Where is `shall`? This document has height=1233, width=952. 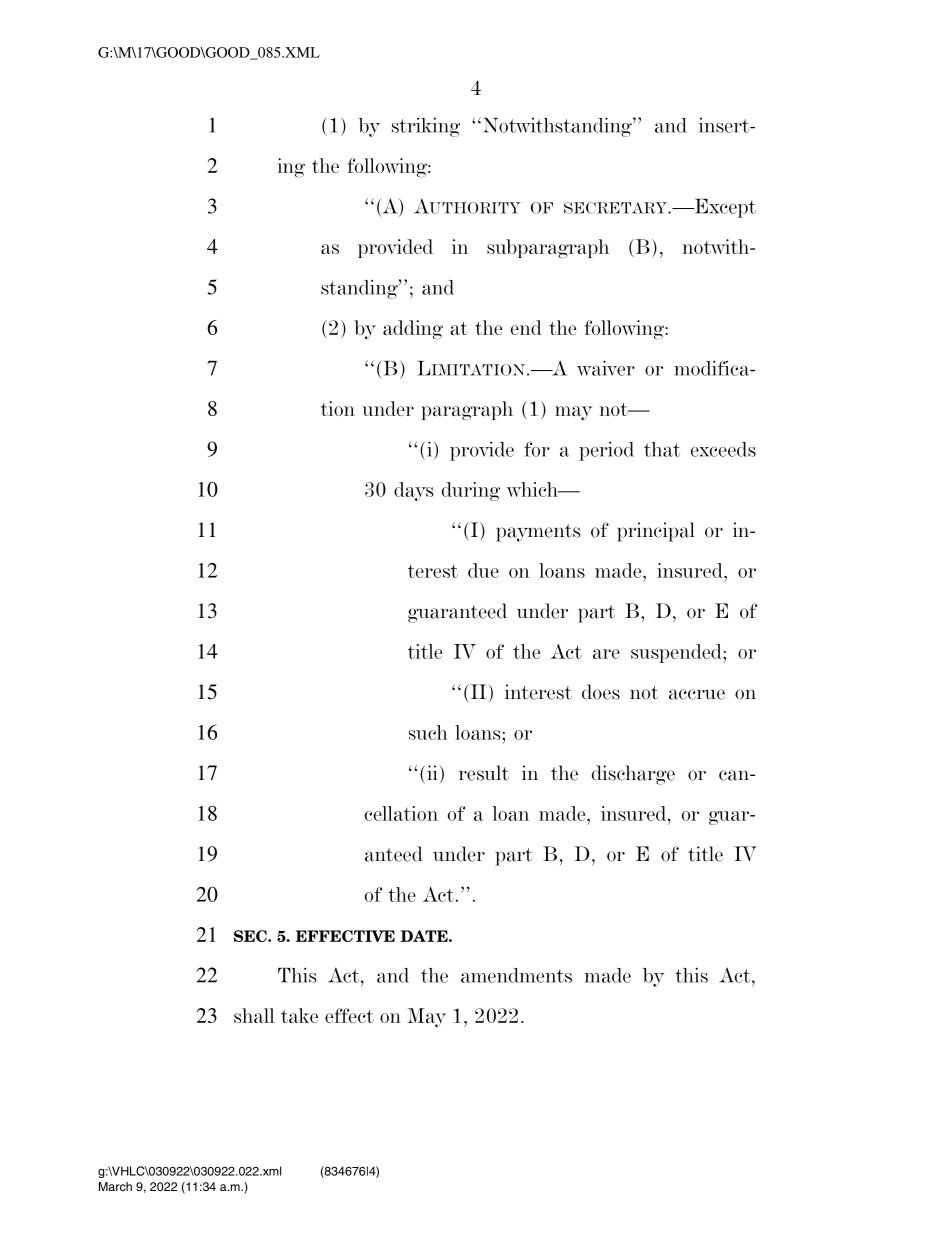 shall is located at coordinates (254, 1015).
